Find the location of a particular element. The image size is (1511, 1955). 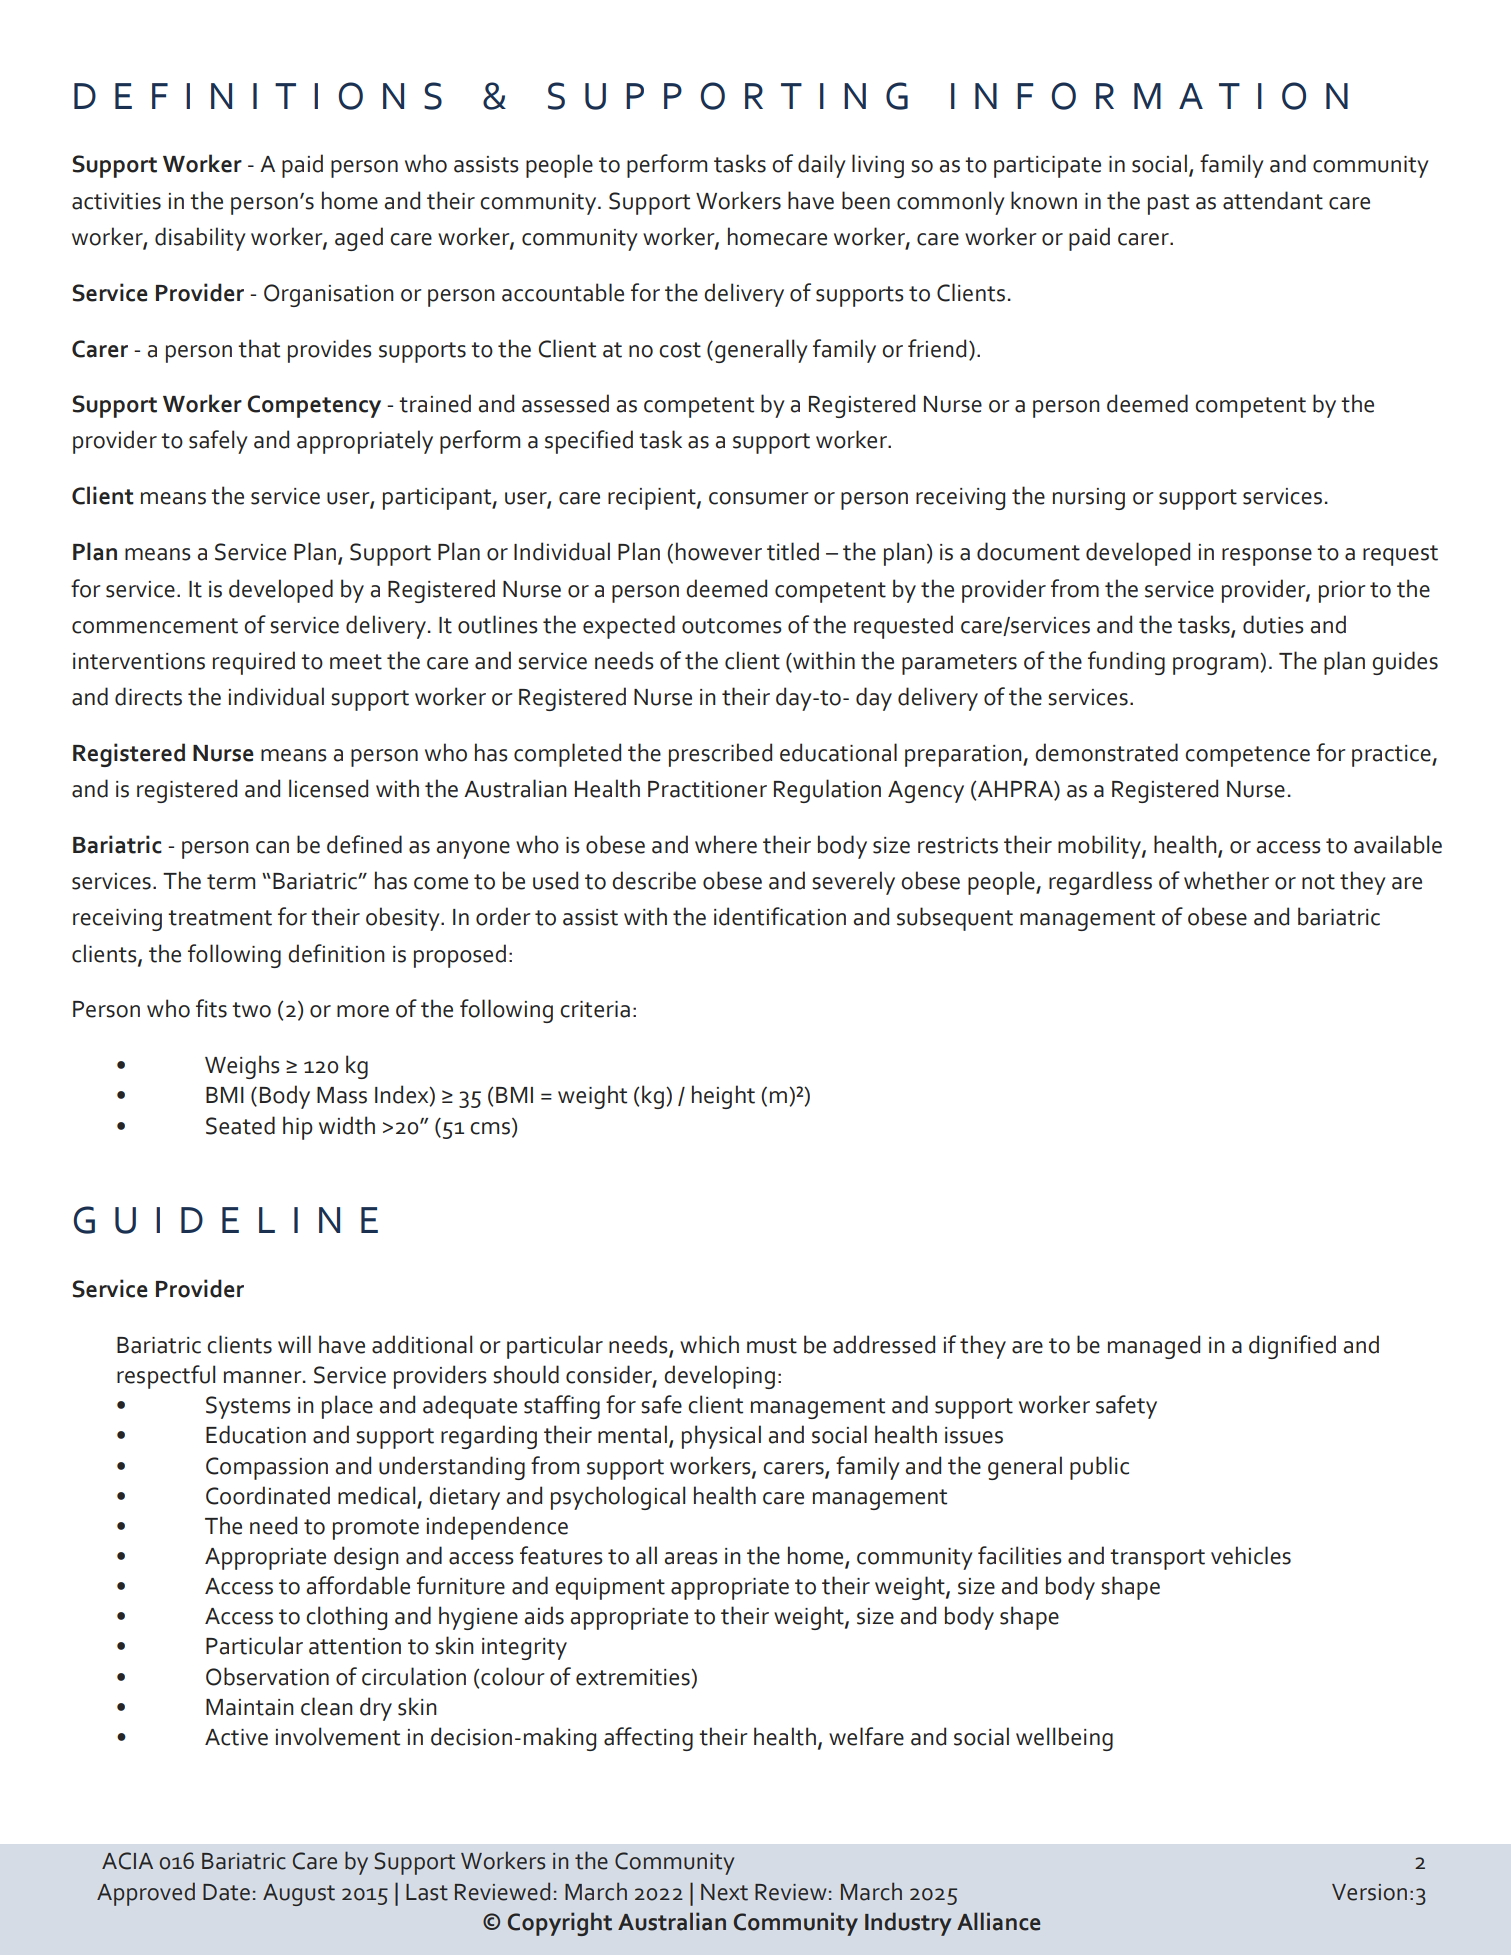

attendant is located at coordinates (1273, 200).
